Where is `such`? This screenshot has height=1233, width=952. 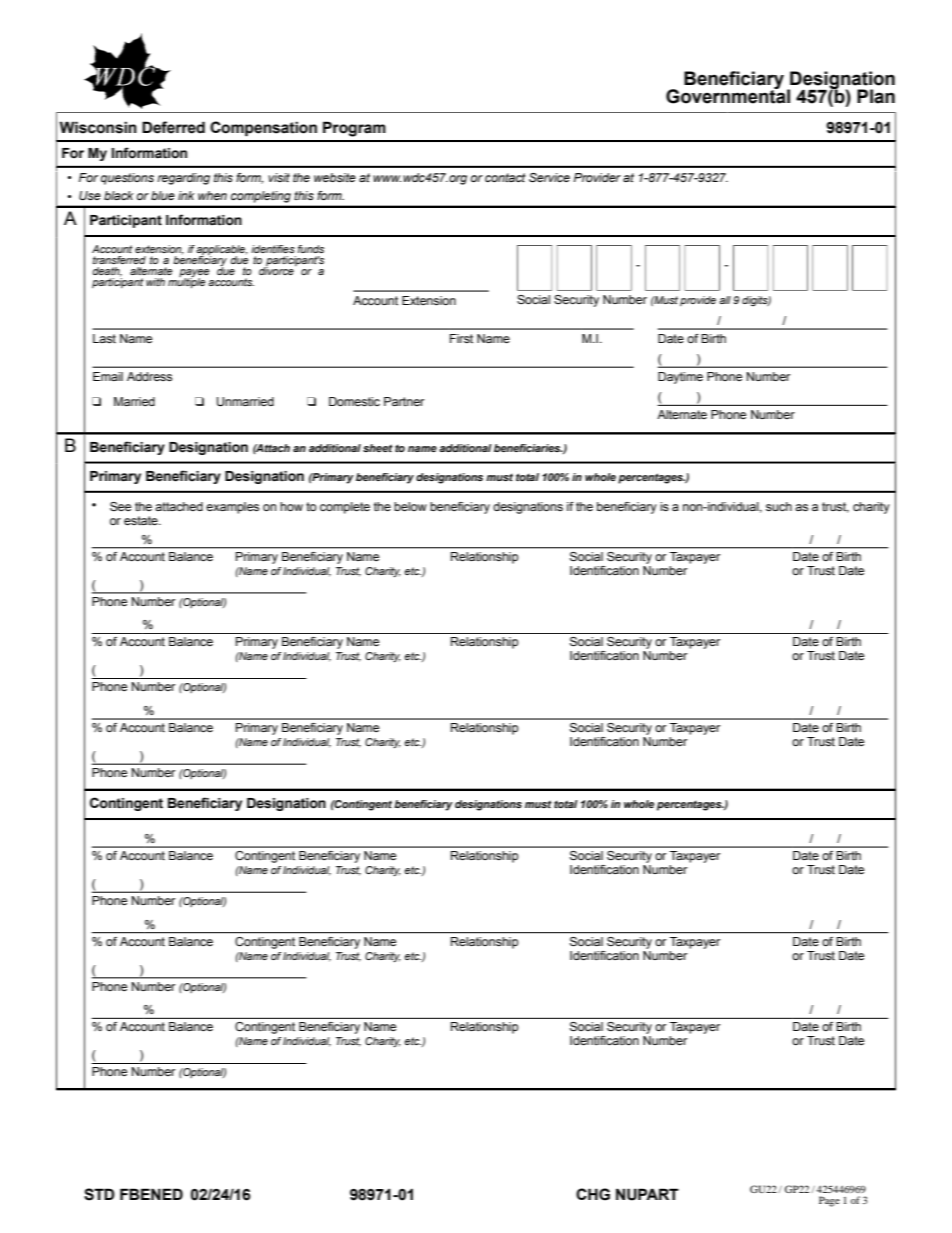
such is located at coordinates (779, 506).
